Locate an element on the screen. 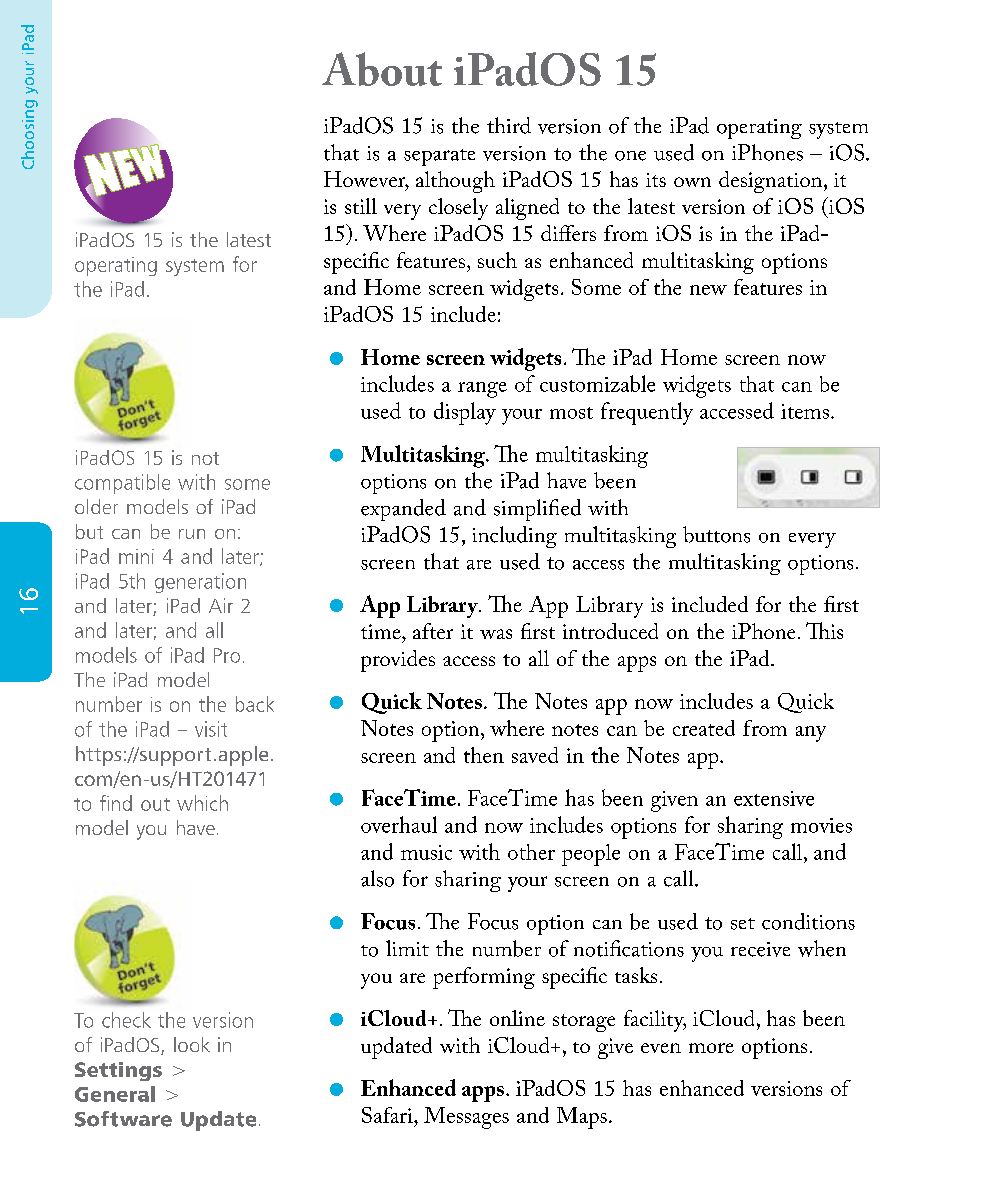  music is located at coordinates (426, 852).
